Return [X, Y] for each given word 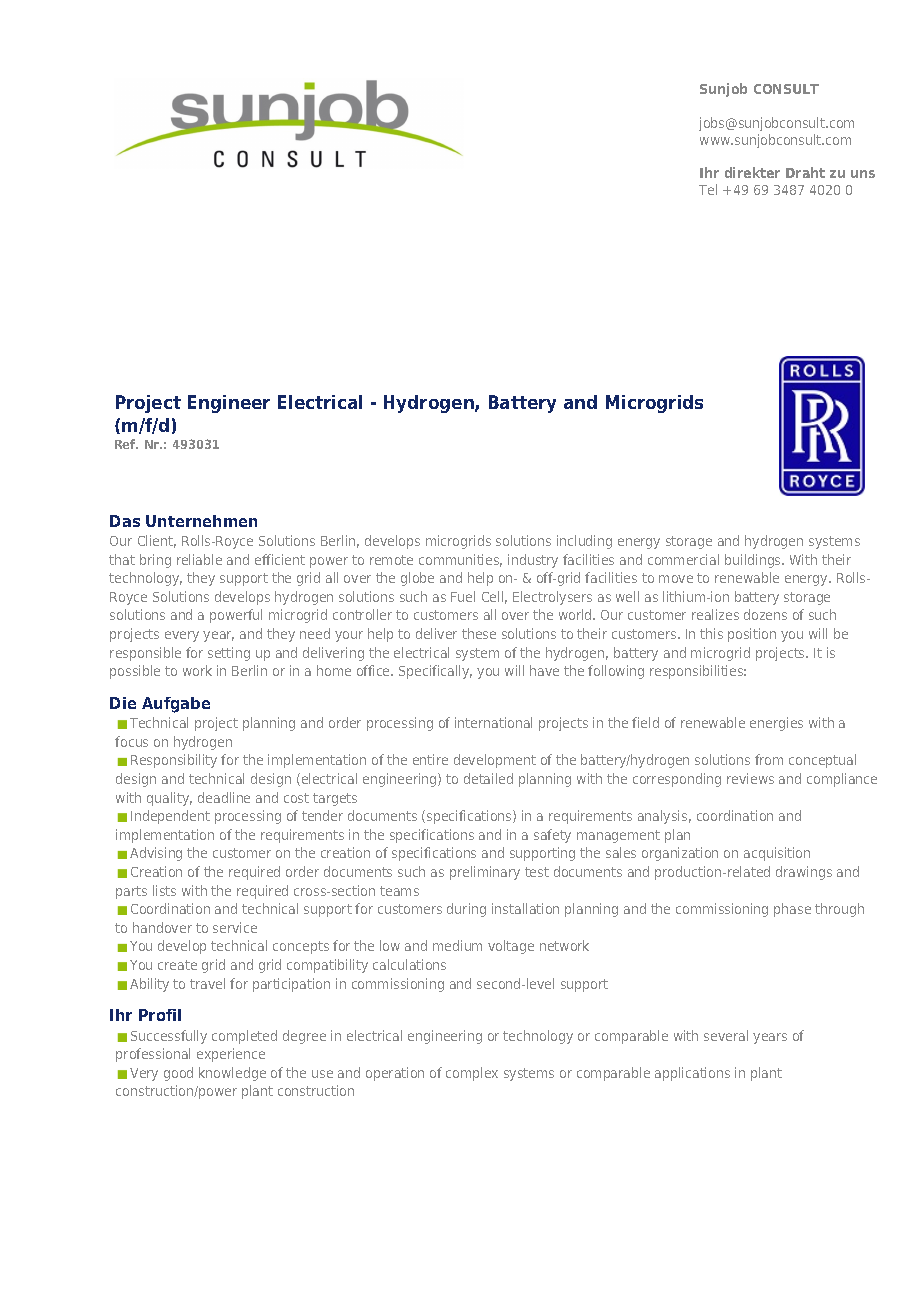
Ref [126, 444]
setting [229, 654]
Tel [708, 189]
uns [863, 174]
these [479, 633]
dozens [765, 614]
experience [231, 1055]
